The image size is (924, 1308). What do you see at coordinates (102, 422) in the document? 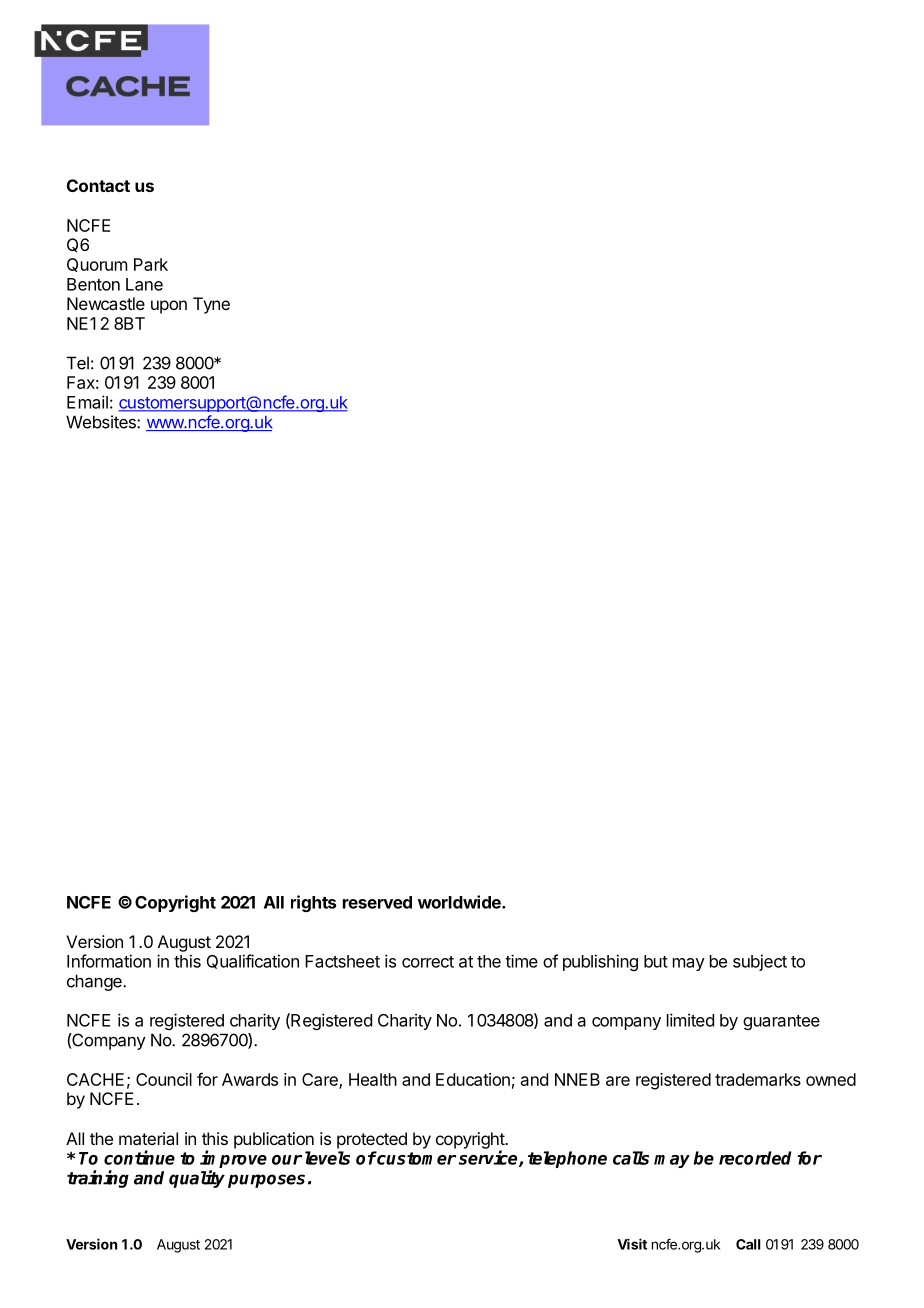
I see `Websites` at bounding box center [102, 422].
